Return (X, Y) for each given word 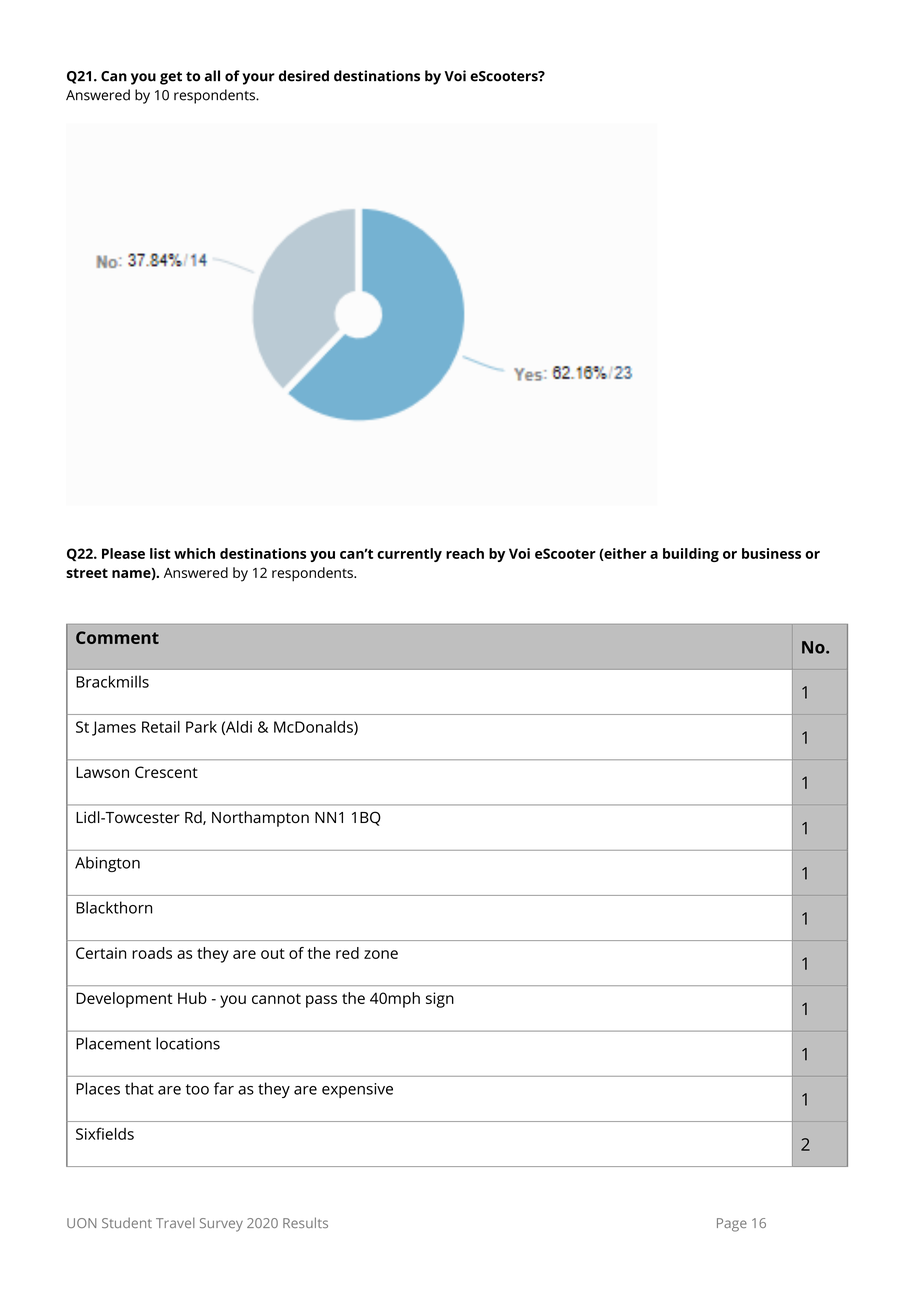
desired (304, 76)
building (691, 555)
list (160, 553)
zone (381, 954)
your (258, 79)
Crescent (166, 772)
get (171, 78)
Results (305, 1222)
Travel (175, 1222)
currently (409, 555)
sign (440, 1000)
